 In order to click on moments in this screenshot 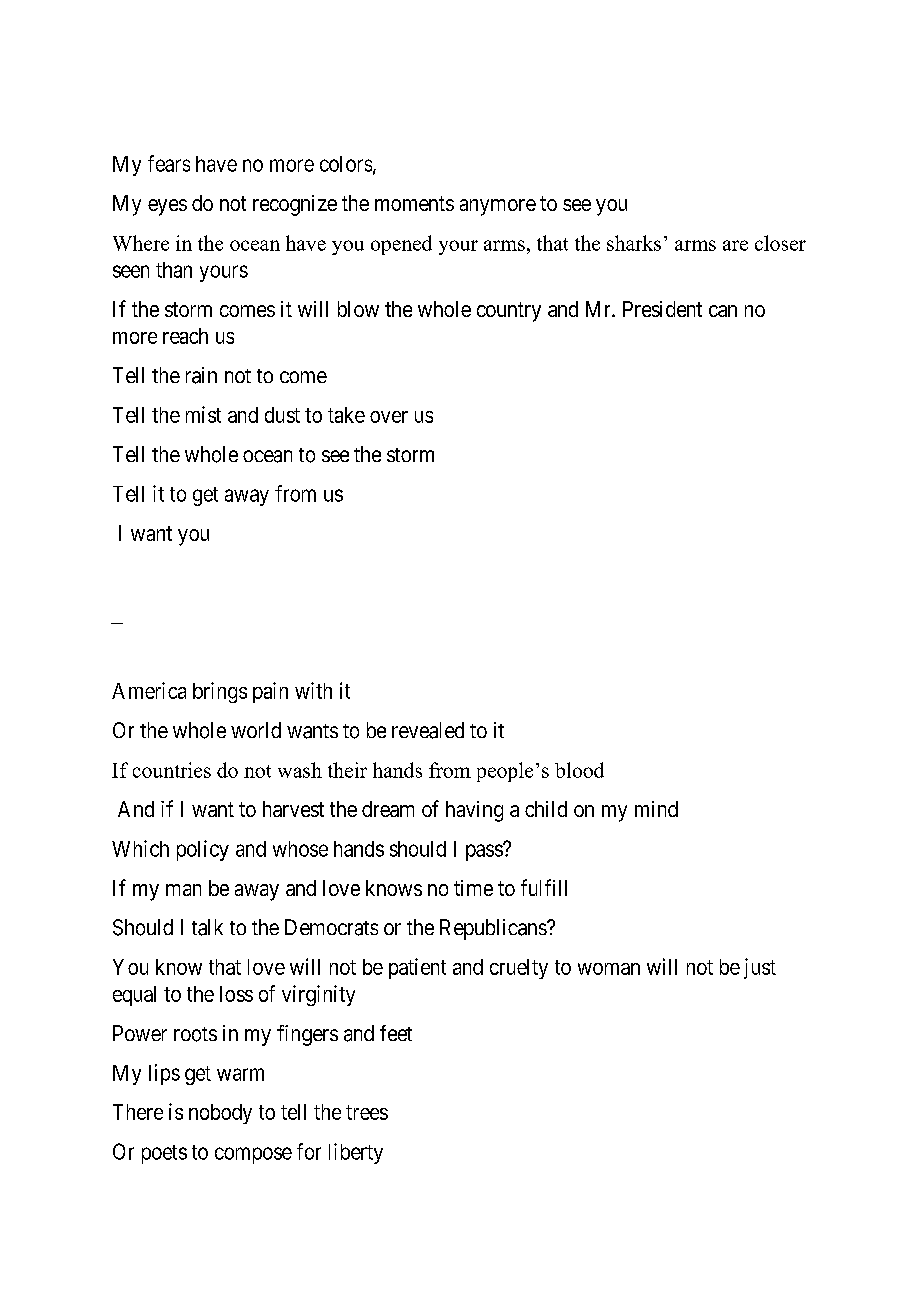, I will do `click(414, 203)`.
